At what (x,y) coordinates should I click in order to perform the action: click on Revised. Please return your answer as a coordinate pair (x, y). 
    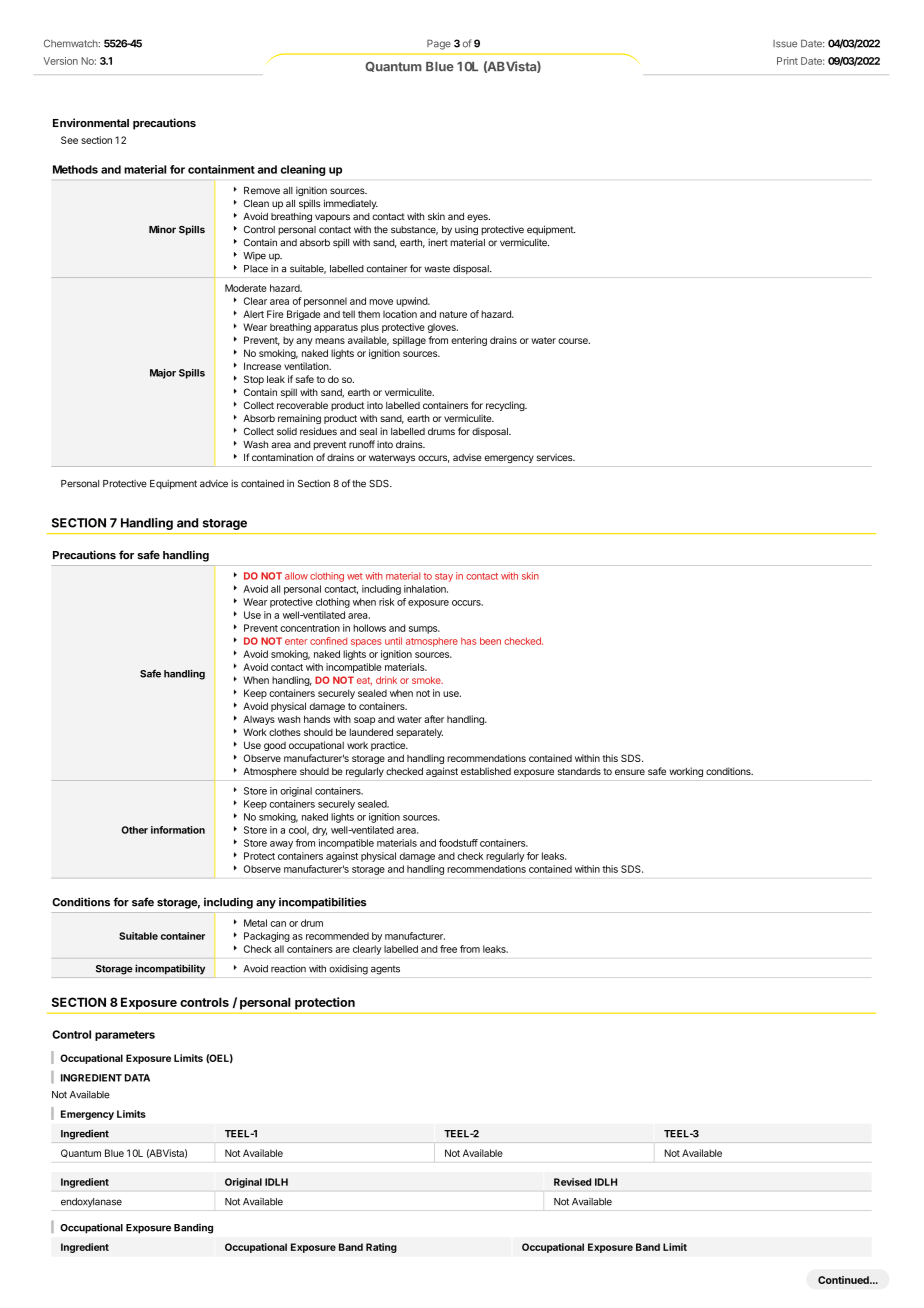
    Looking at the image, I should click on (572, 1182).
